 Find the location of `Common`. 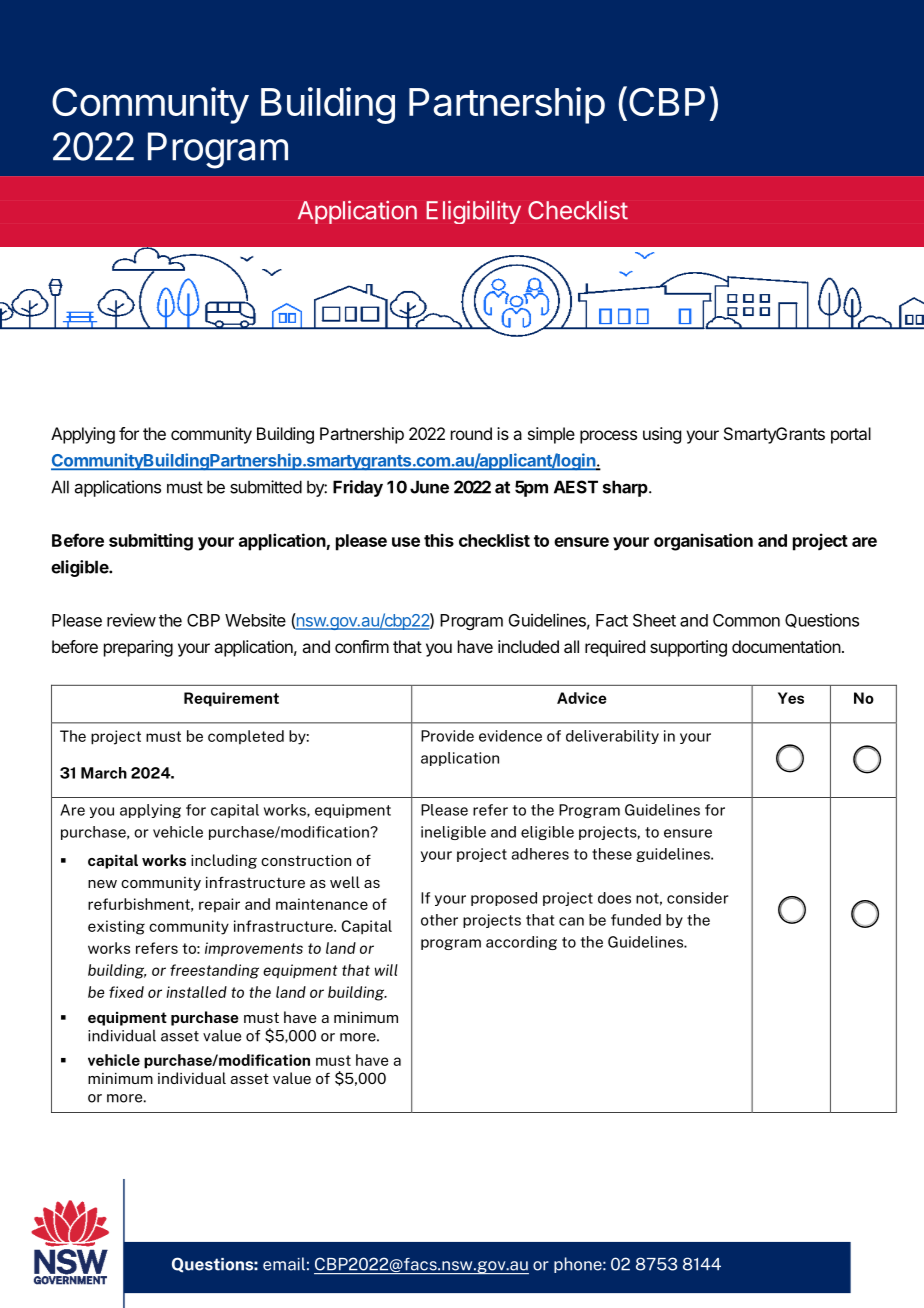

Common is located at coordinates (746, 620).
